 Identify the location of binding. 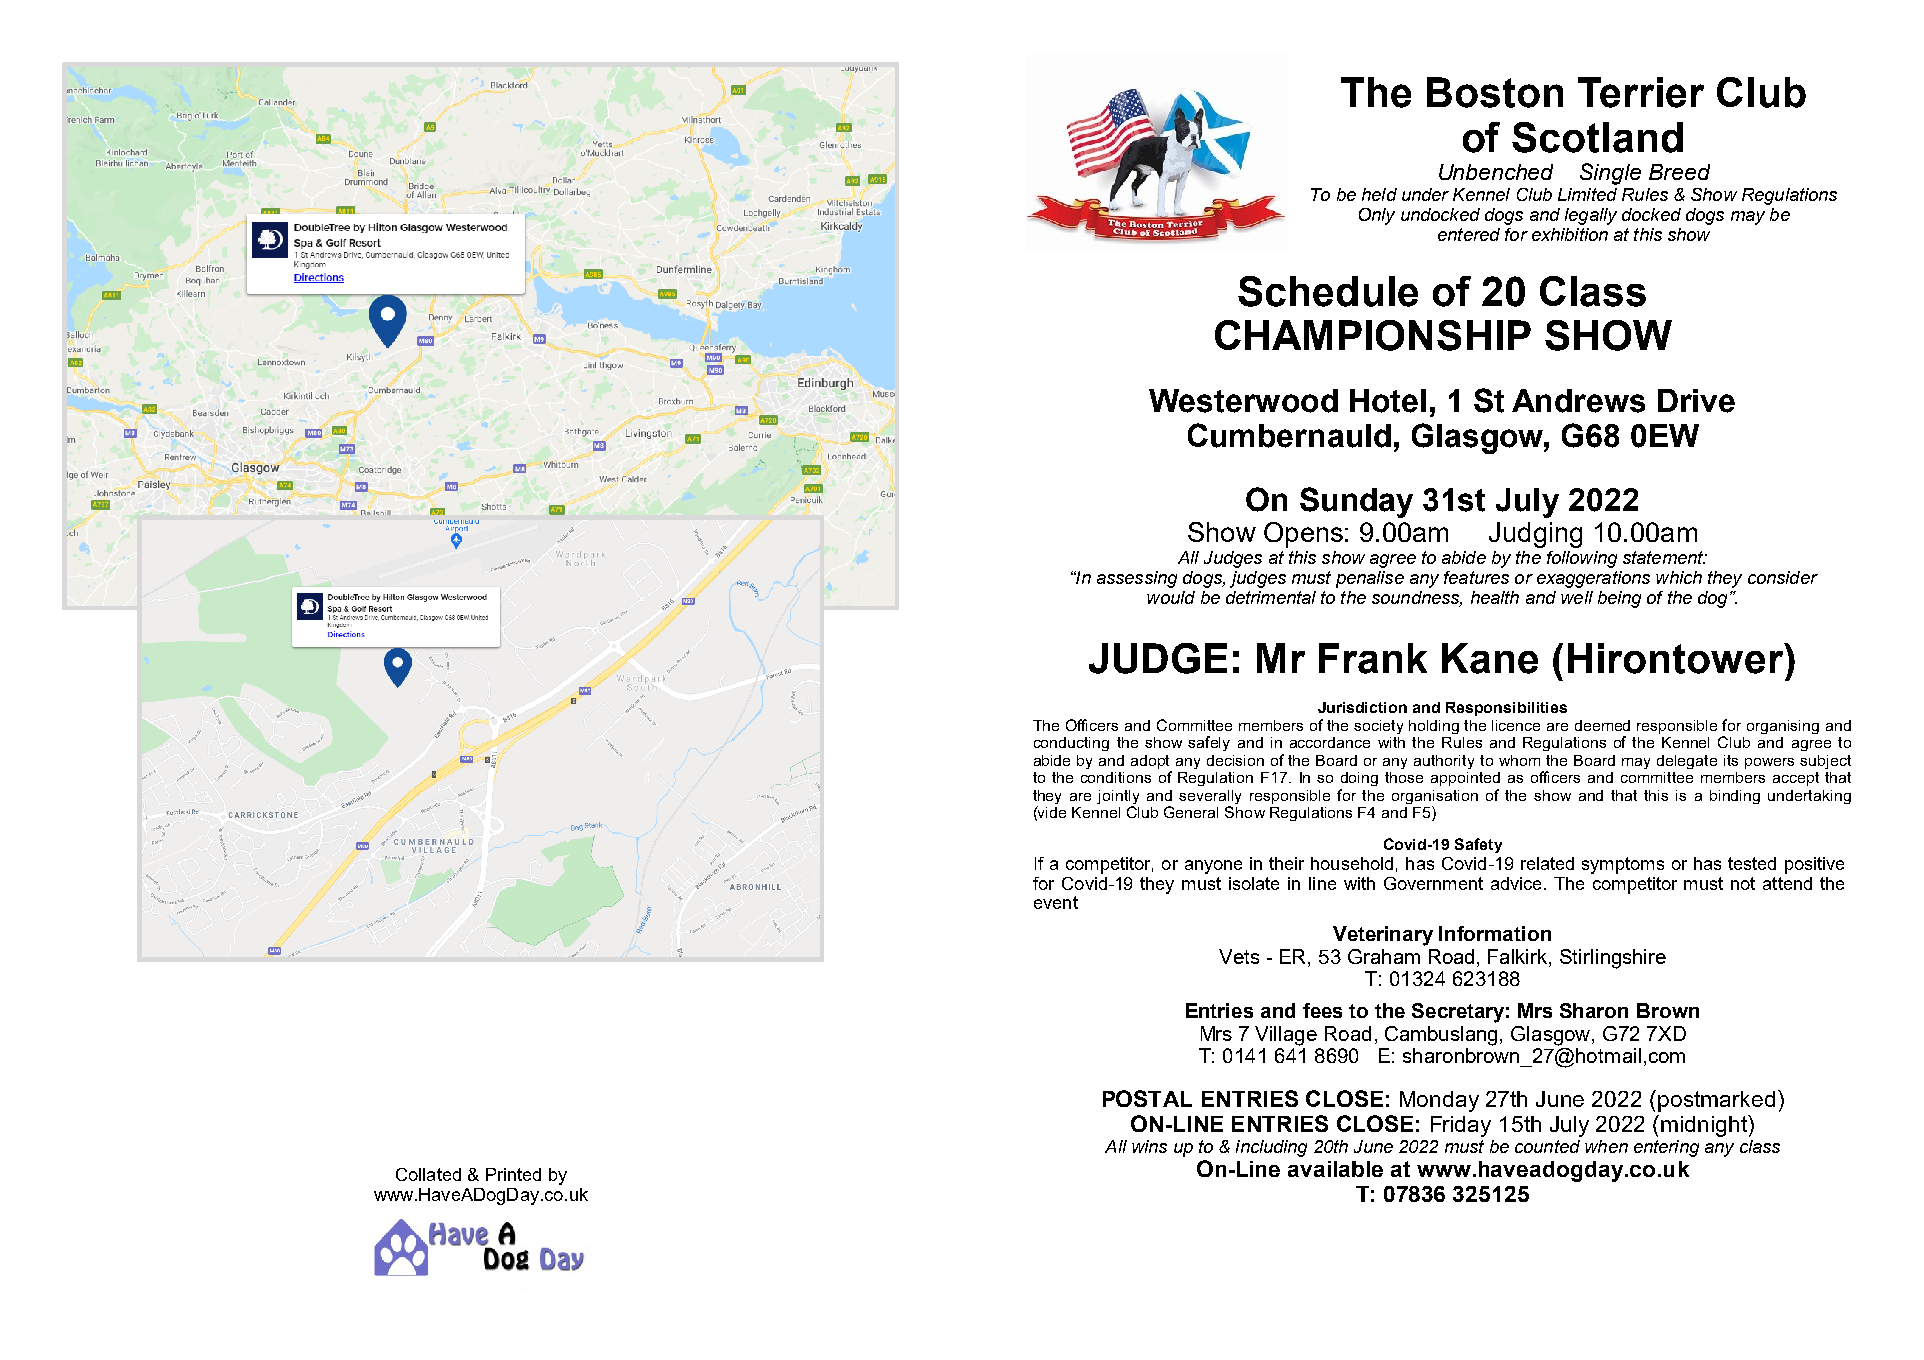
(1735, 797).
